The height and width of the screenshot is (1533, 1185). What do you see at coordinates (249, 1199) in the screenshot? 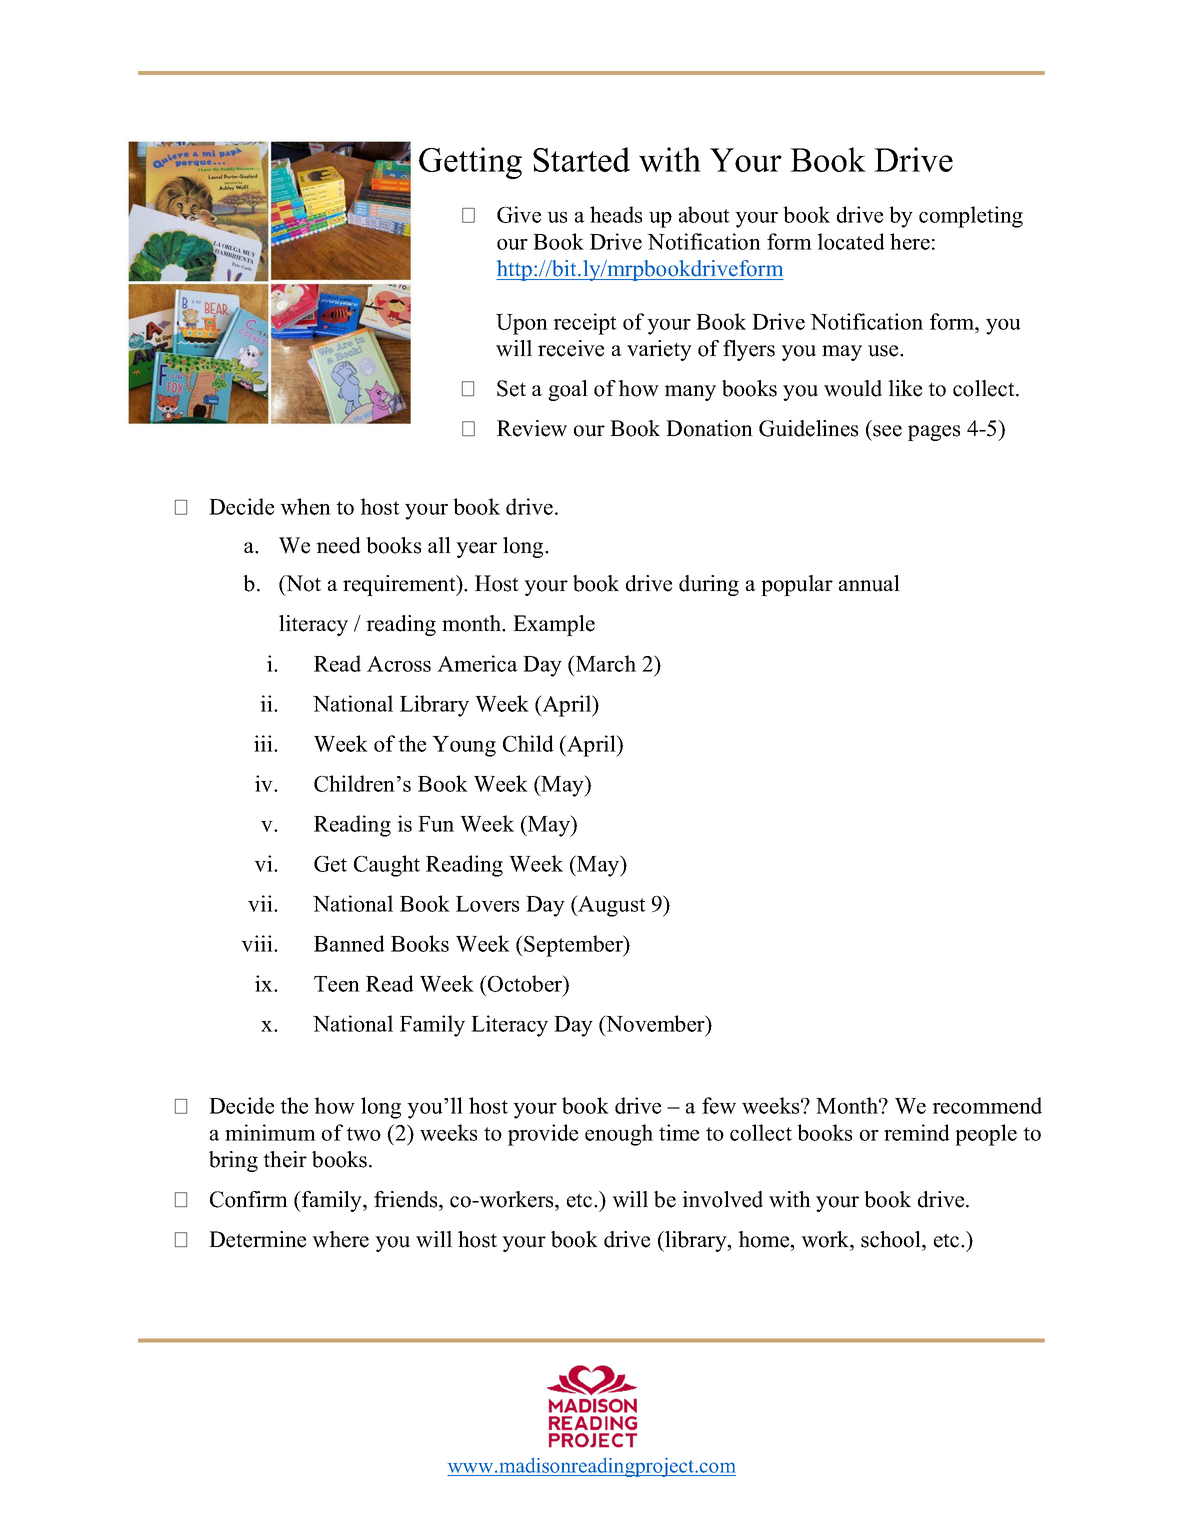
I see `Confirm` at bounding box center [249, 1199].
